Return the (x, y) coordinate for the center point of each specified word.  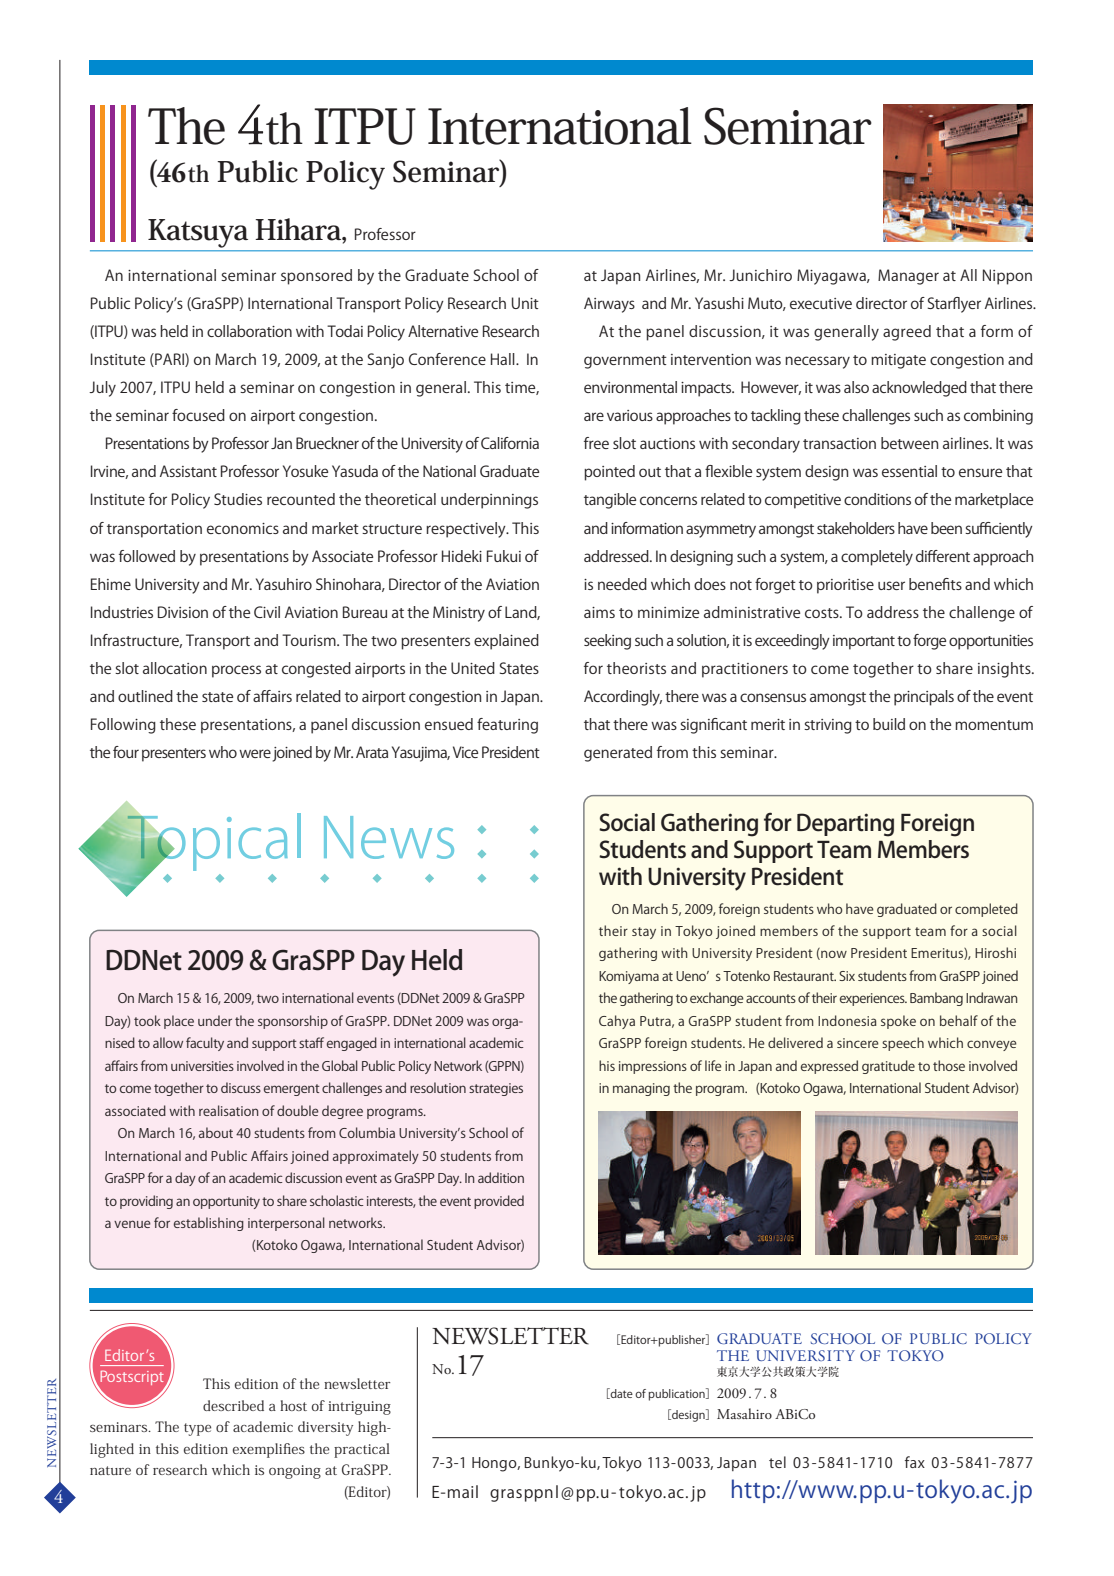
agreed (907, 333)
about (216, 1132)
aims (599, 612)
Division (183, 612)
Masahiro (744, 1413)
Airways (609, 305)
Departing (845, 825)
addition (501, 1177)
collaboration (249, 331)
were (255, 753)
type (197, 1429)
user (891, 585)
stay (644, 933)
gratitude (888, 1067)
